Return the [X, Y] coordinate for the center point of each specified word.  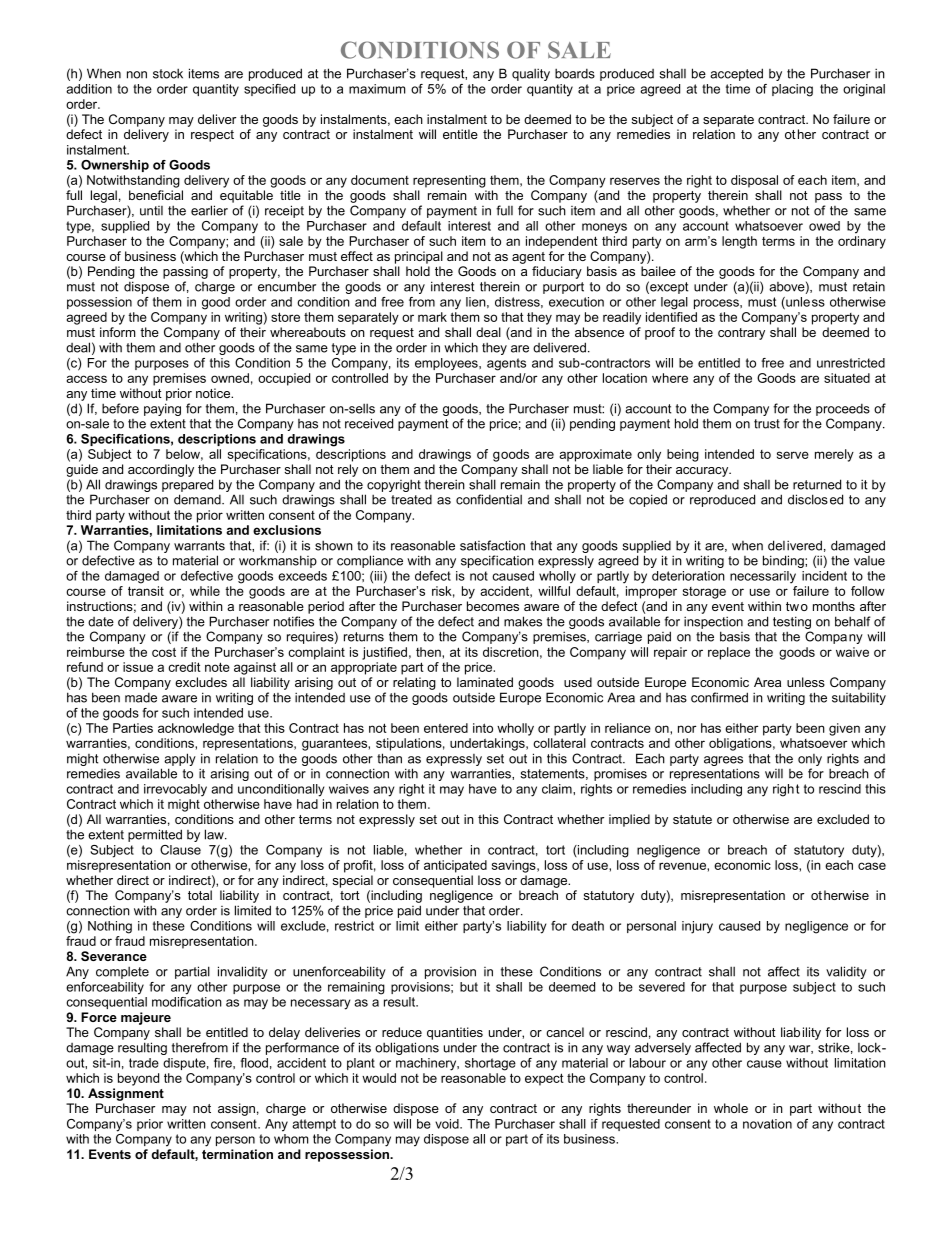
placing [792, 90]
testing [792, 624]
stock [168, 73]
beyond [138, 1079]
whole [731, 1108]
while [205, 591]
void [448, 1124]
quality [531, 74]
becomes [493, 606]
